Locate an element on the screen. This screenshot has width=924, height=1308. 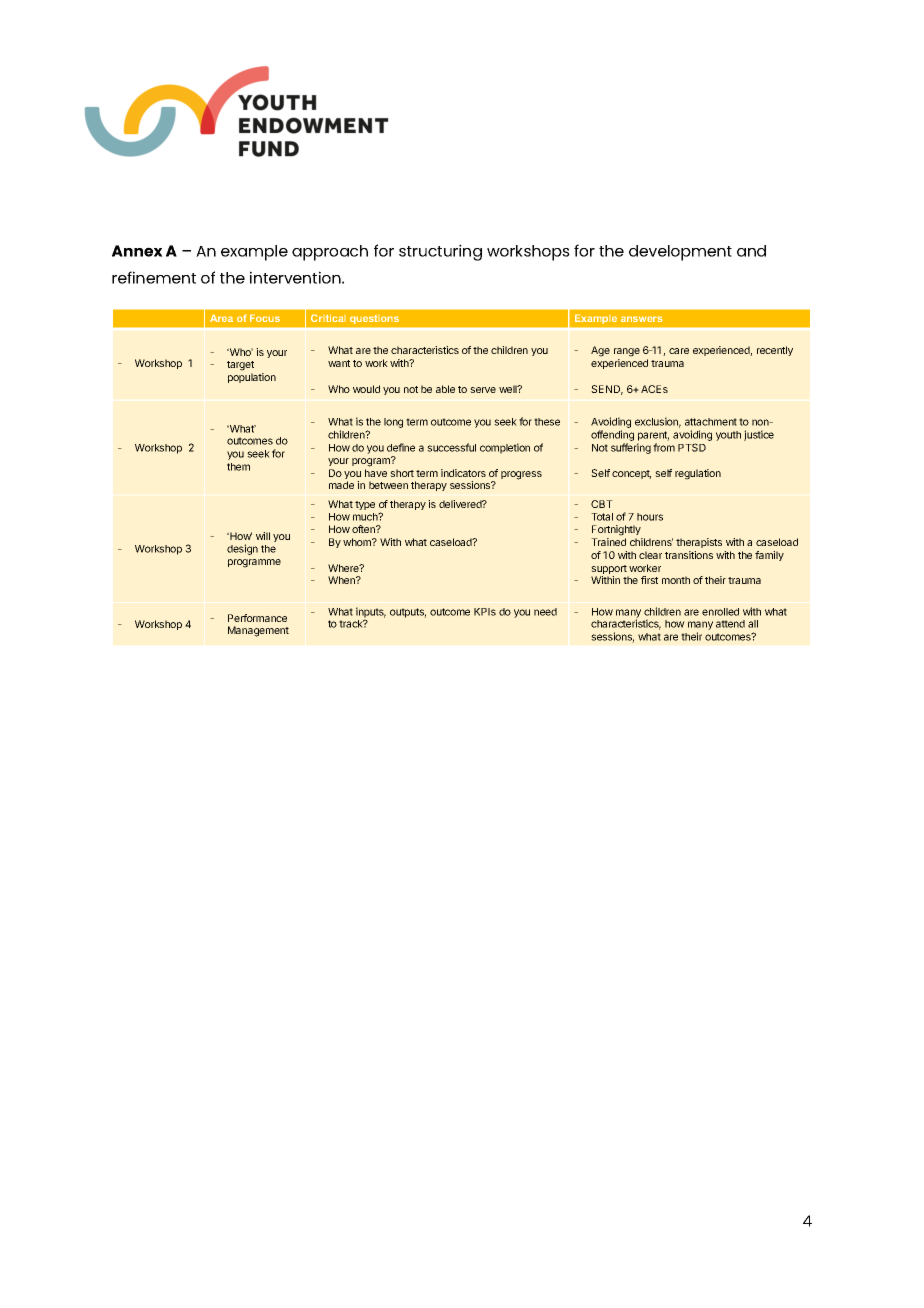
them is located at coordinates (238, 467).
